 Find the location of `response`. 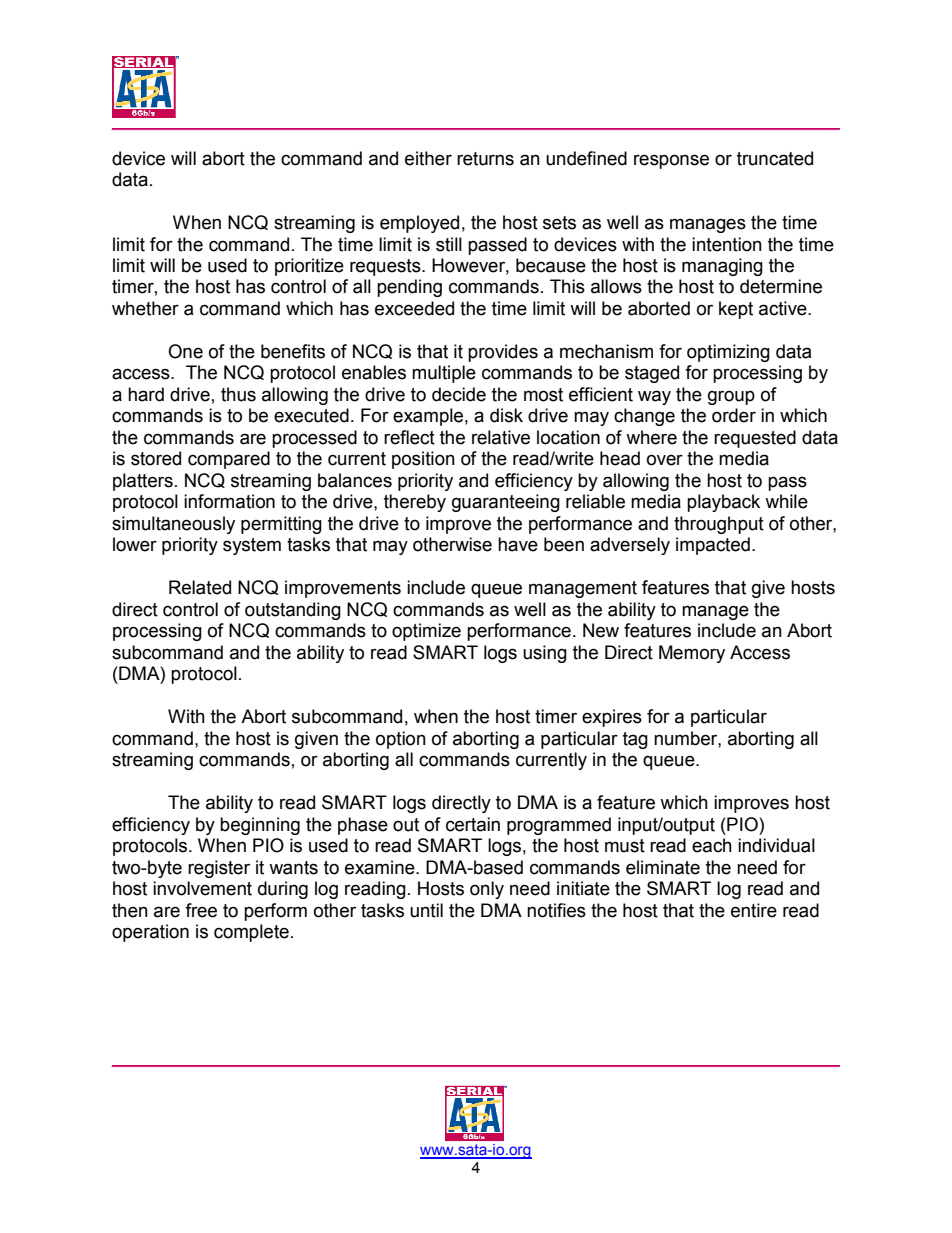

response is located at coordinates (671, 161).
